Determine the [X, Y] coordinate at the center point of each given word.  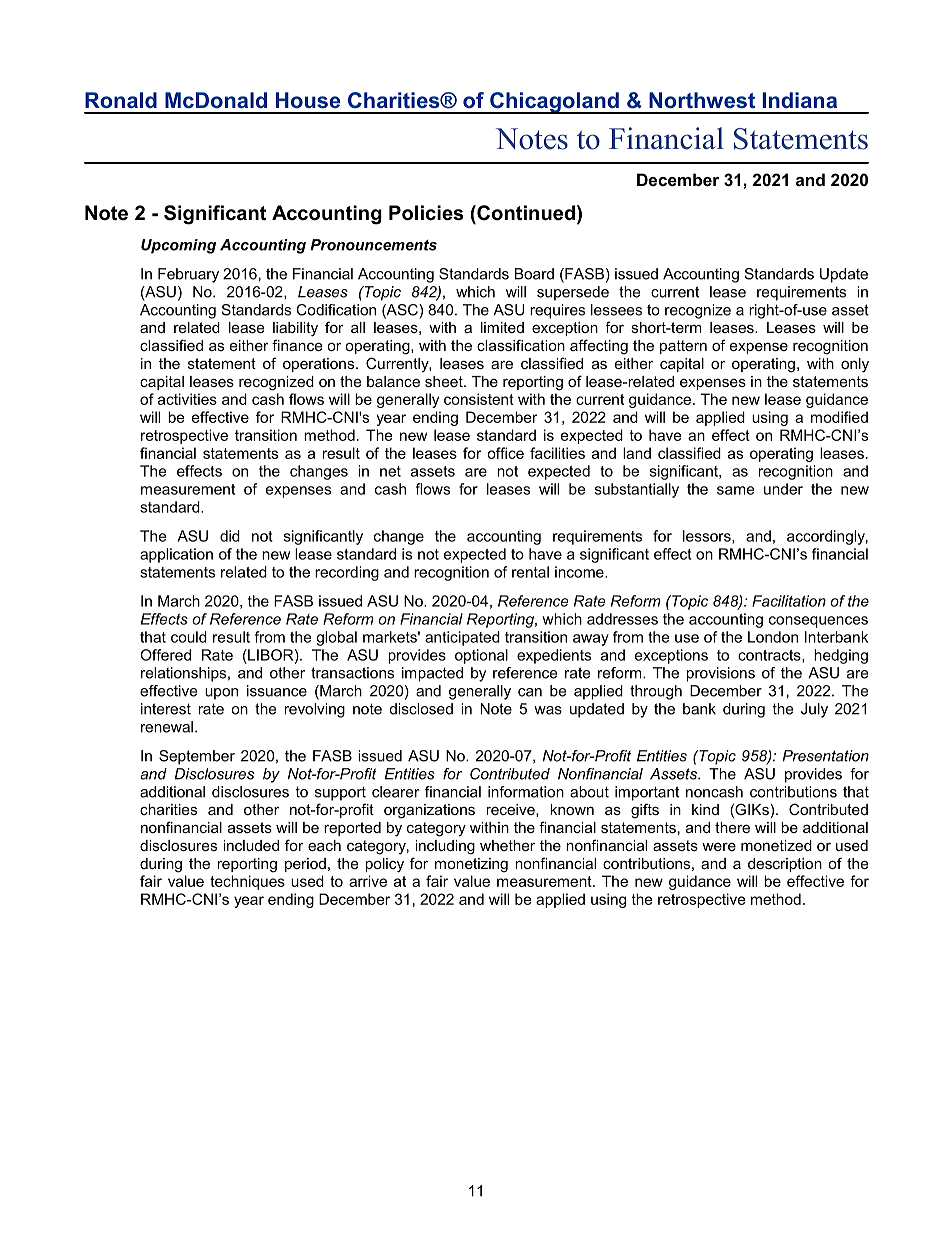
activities [187, 399]
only [855, 365]
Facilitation [789, 601]
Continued [525, 213]
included [251, 845]
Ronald [121, 100]
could [189, 637]
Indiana [799, 100]
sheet [445, 381]
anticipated [462, 638]
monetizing [471, 865]
